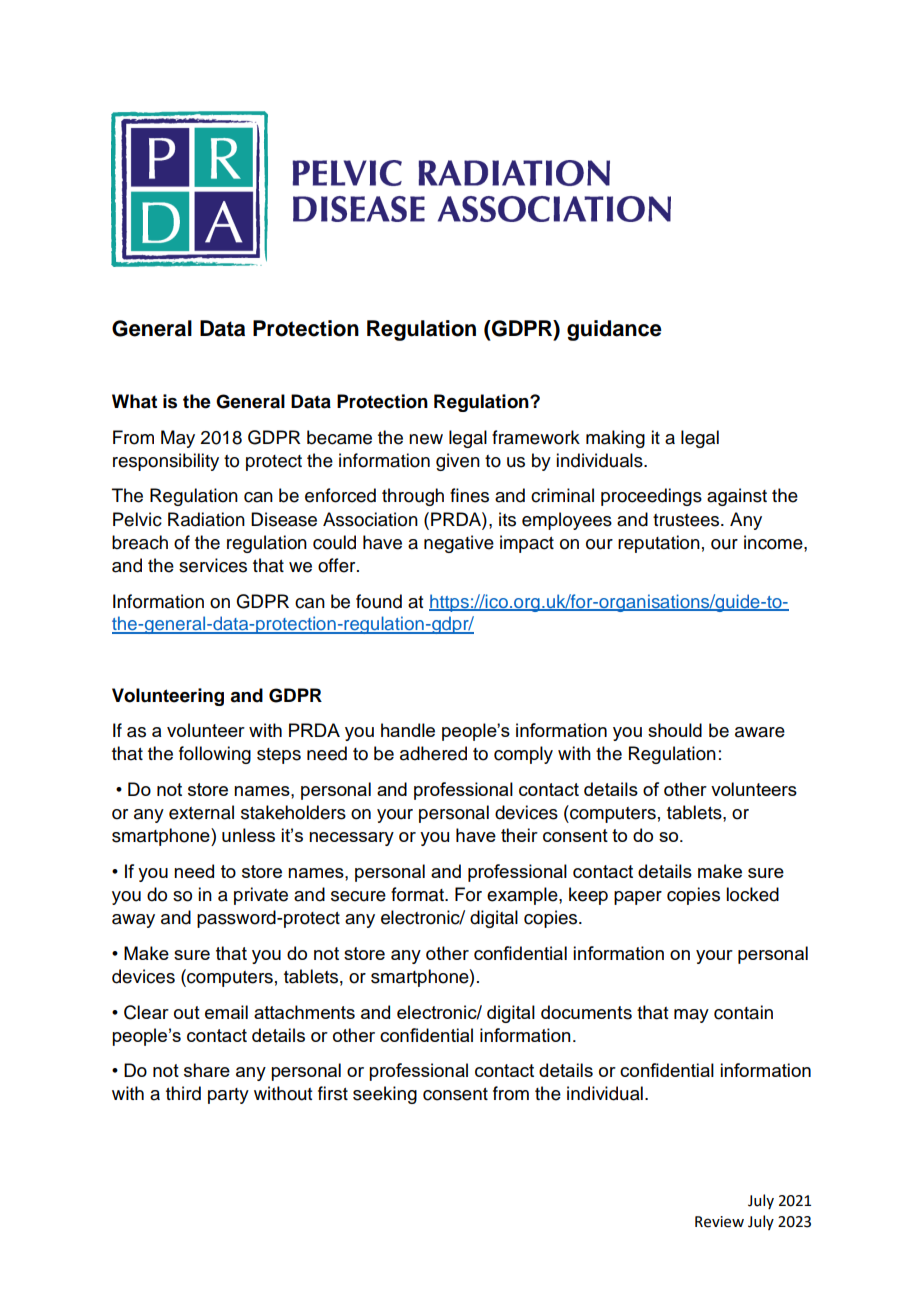  I want to click on services, so click(213, 565).
